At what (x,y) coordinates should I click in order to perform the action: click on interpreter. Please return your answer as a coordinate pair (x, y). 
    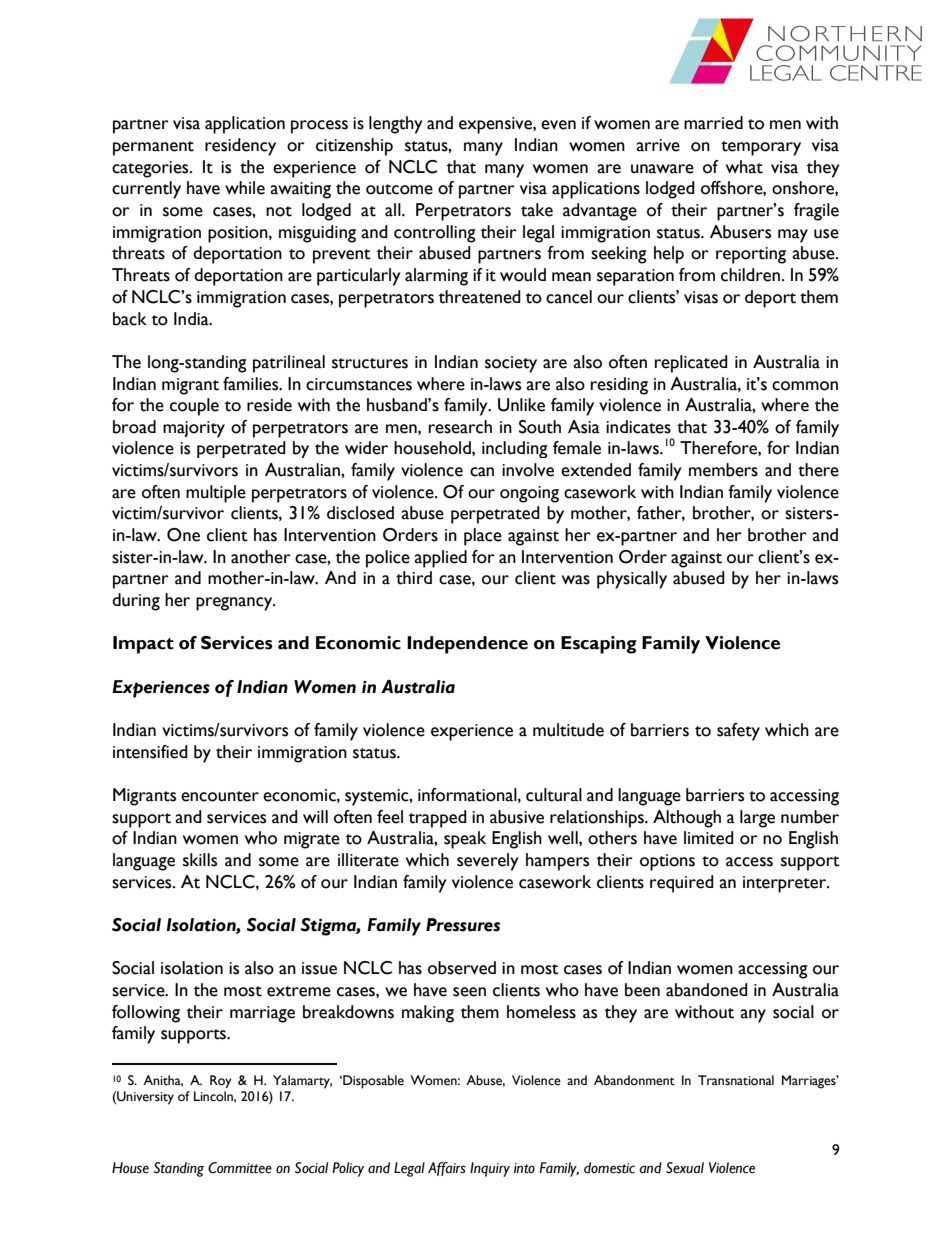
    Looking at the image, I should click on (786, 884).
